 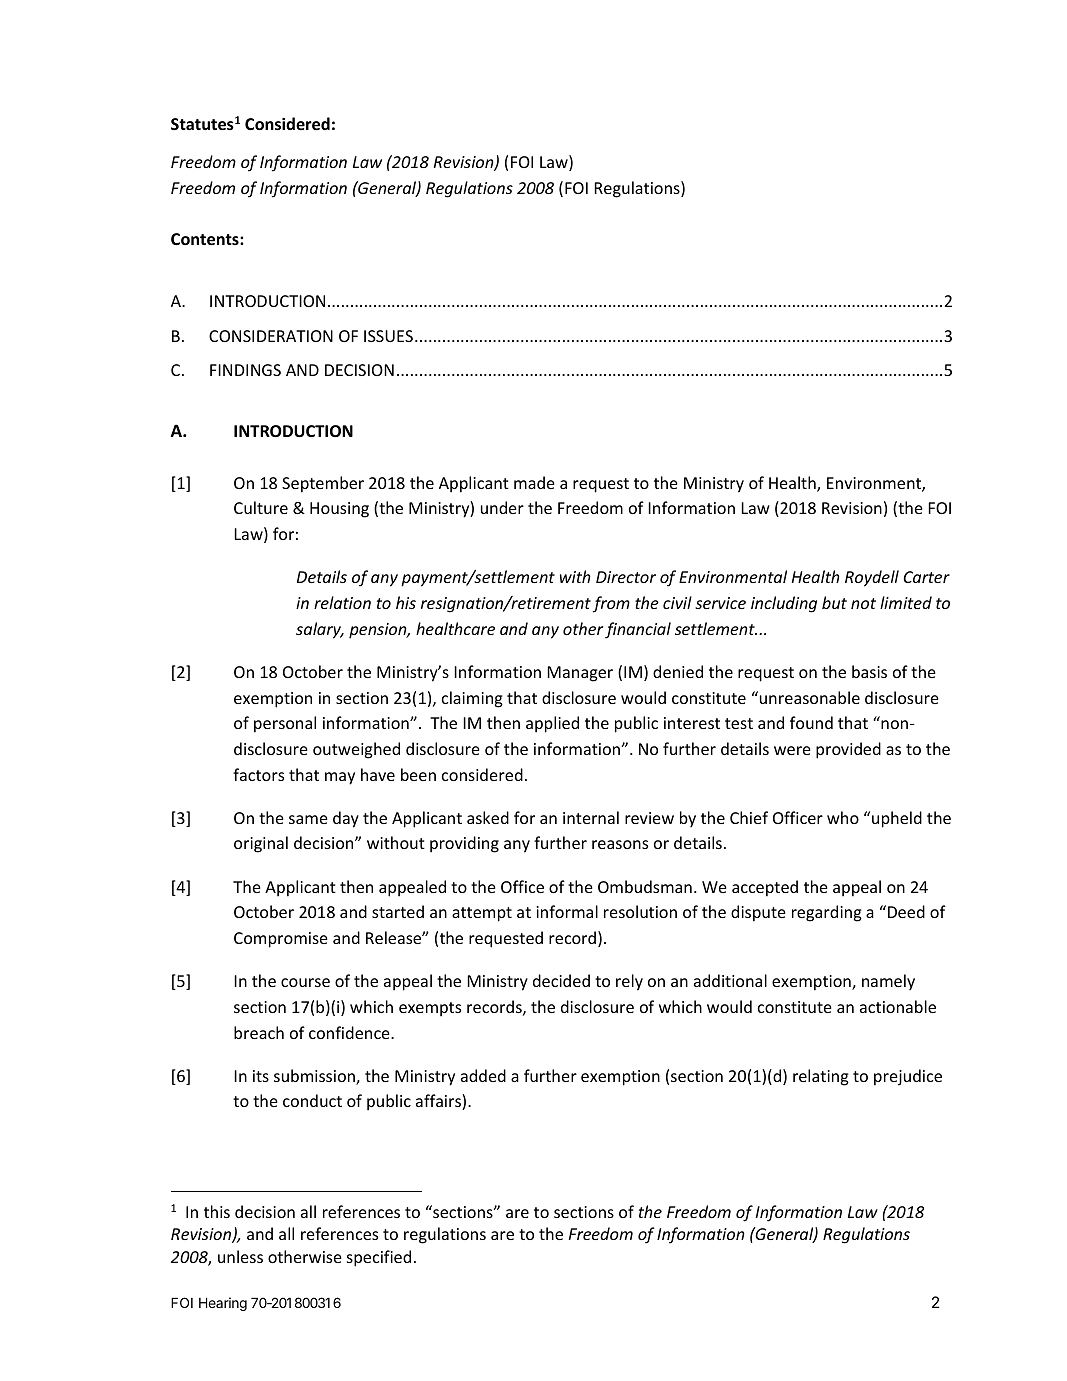 I want to click on CONSIDERATION, so click(x=271, y=336).
